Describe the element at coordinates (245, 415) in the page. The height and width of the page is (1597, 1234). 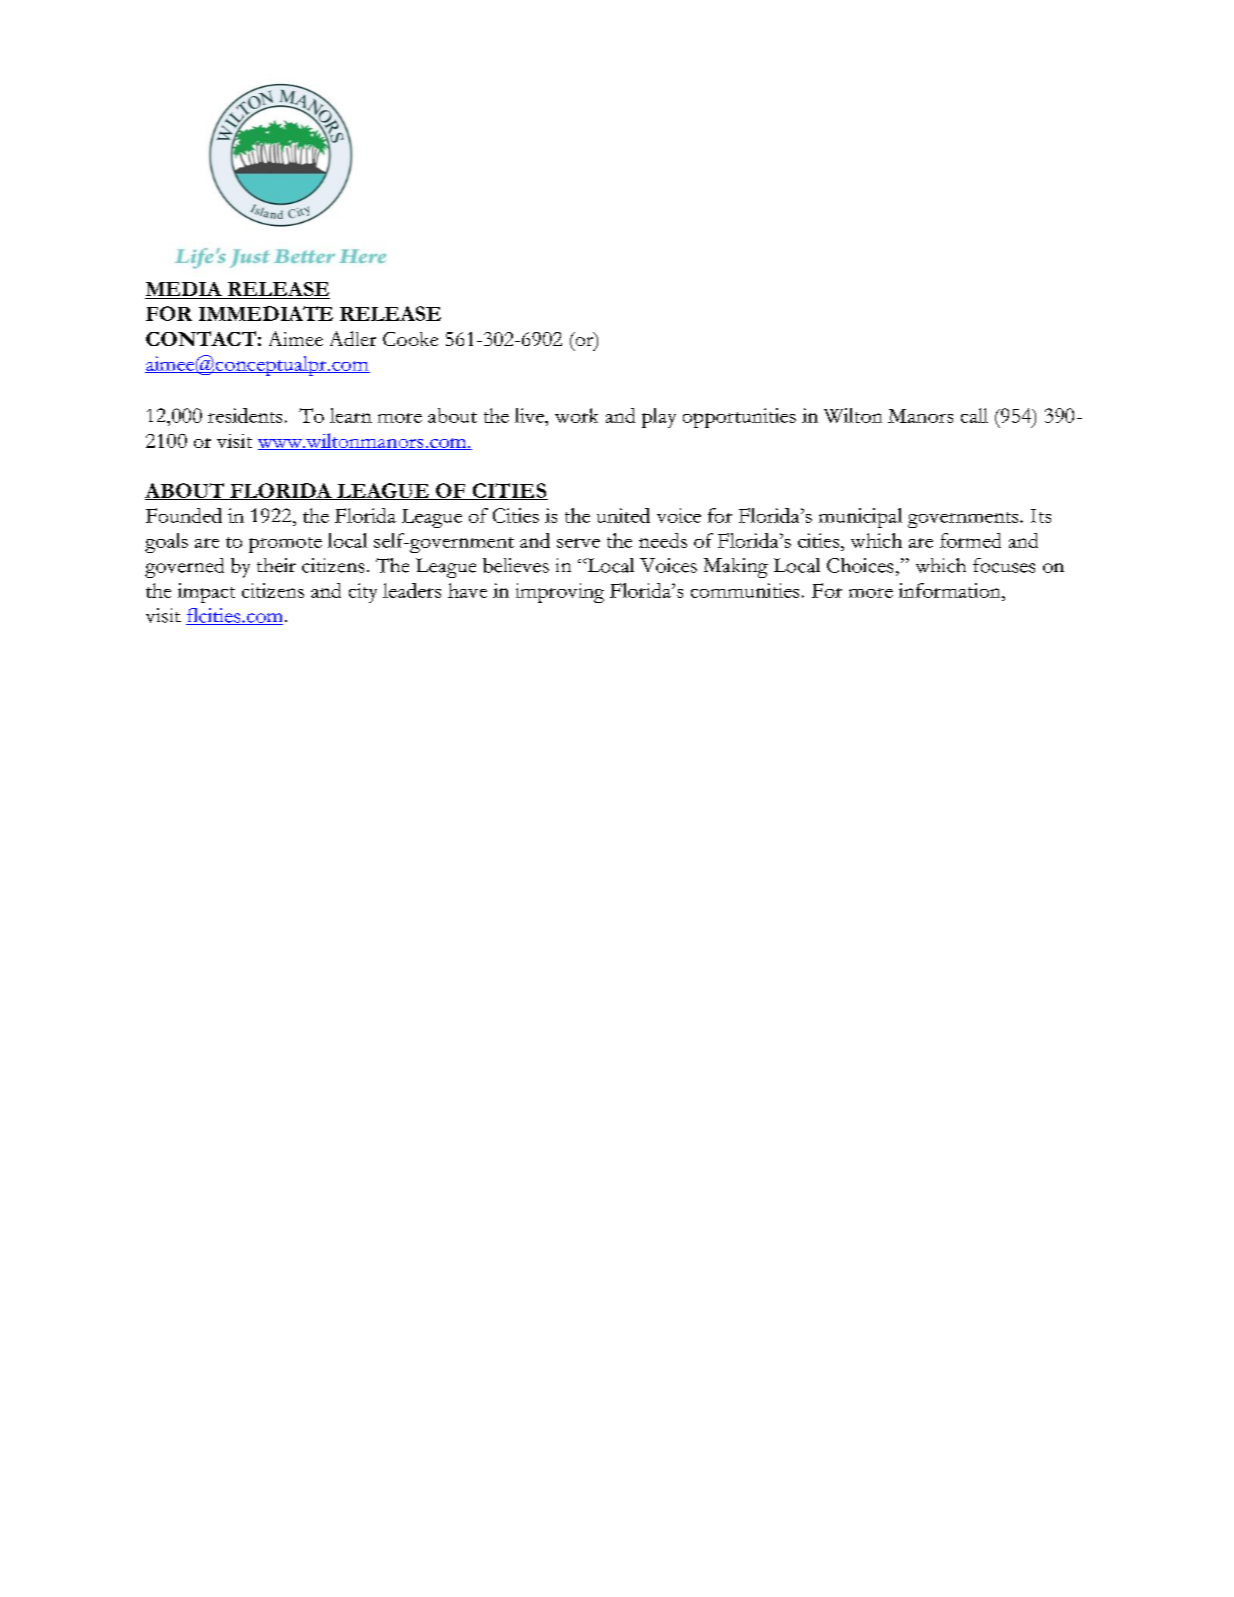
I see `residents` at that location.
